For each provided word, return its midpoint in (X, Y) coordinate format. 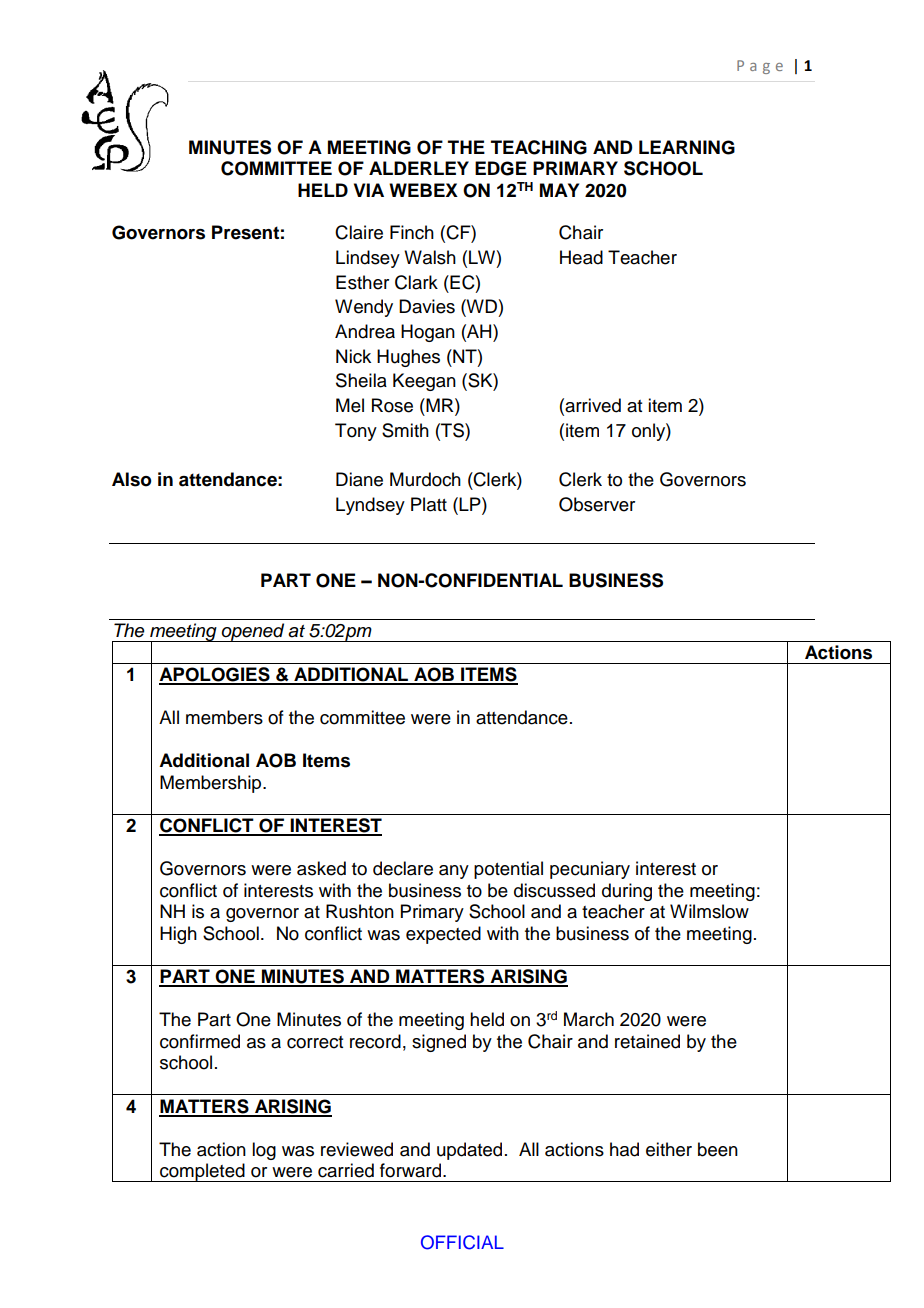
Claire (359, 232)
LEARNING (687, 147)
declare (403, 868)
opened (253, 632)
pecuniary (590, 870)
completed (202, 1172)
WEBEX (423, 190)
